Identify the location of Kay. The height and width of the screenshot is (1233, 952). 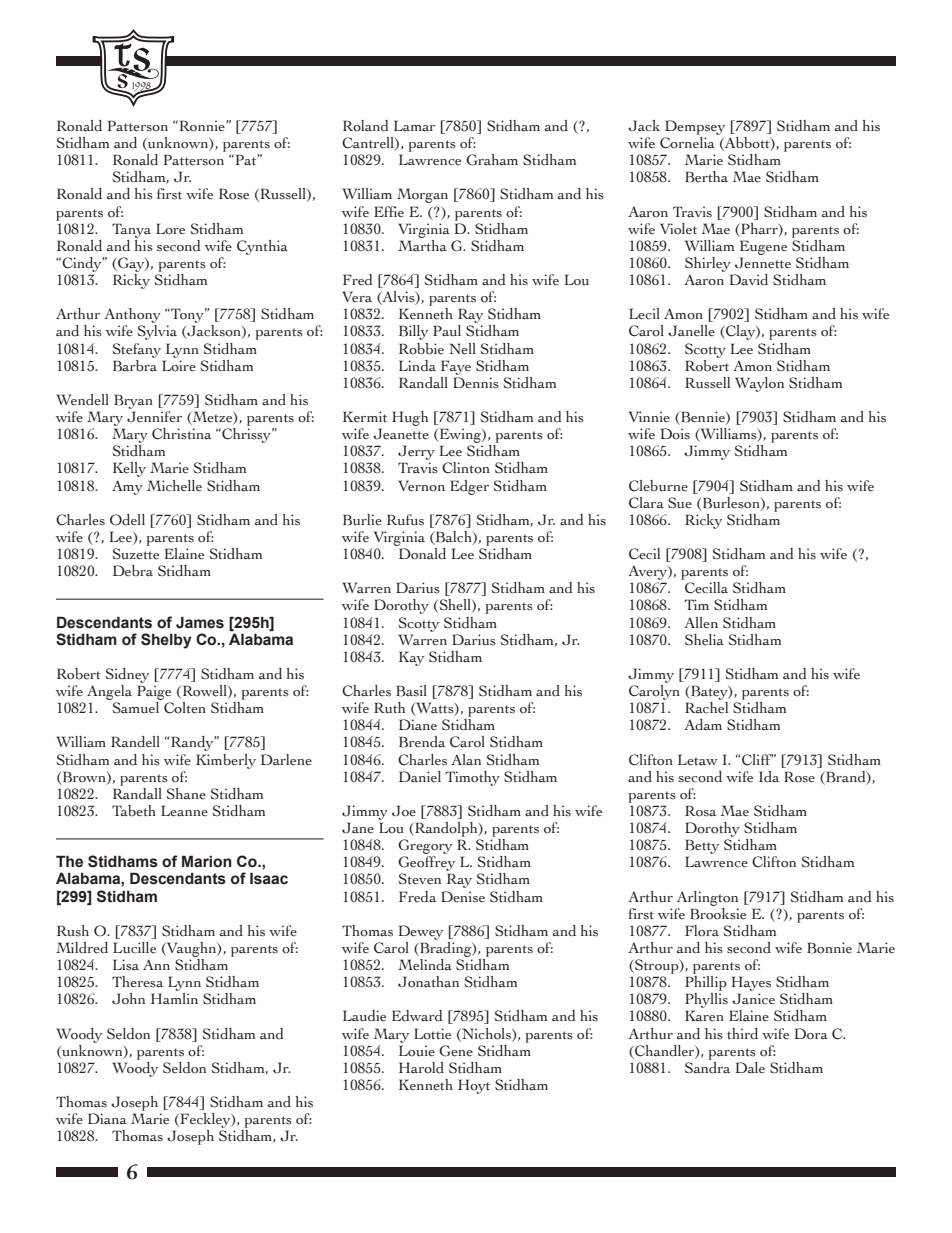
(411, 658).
